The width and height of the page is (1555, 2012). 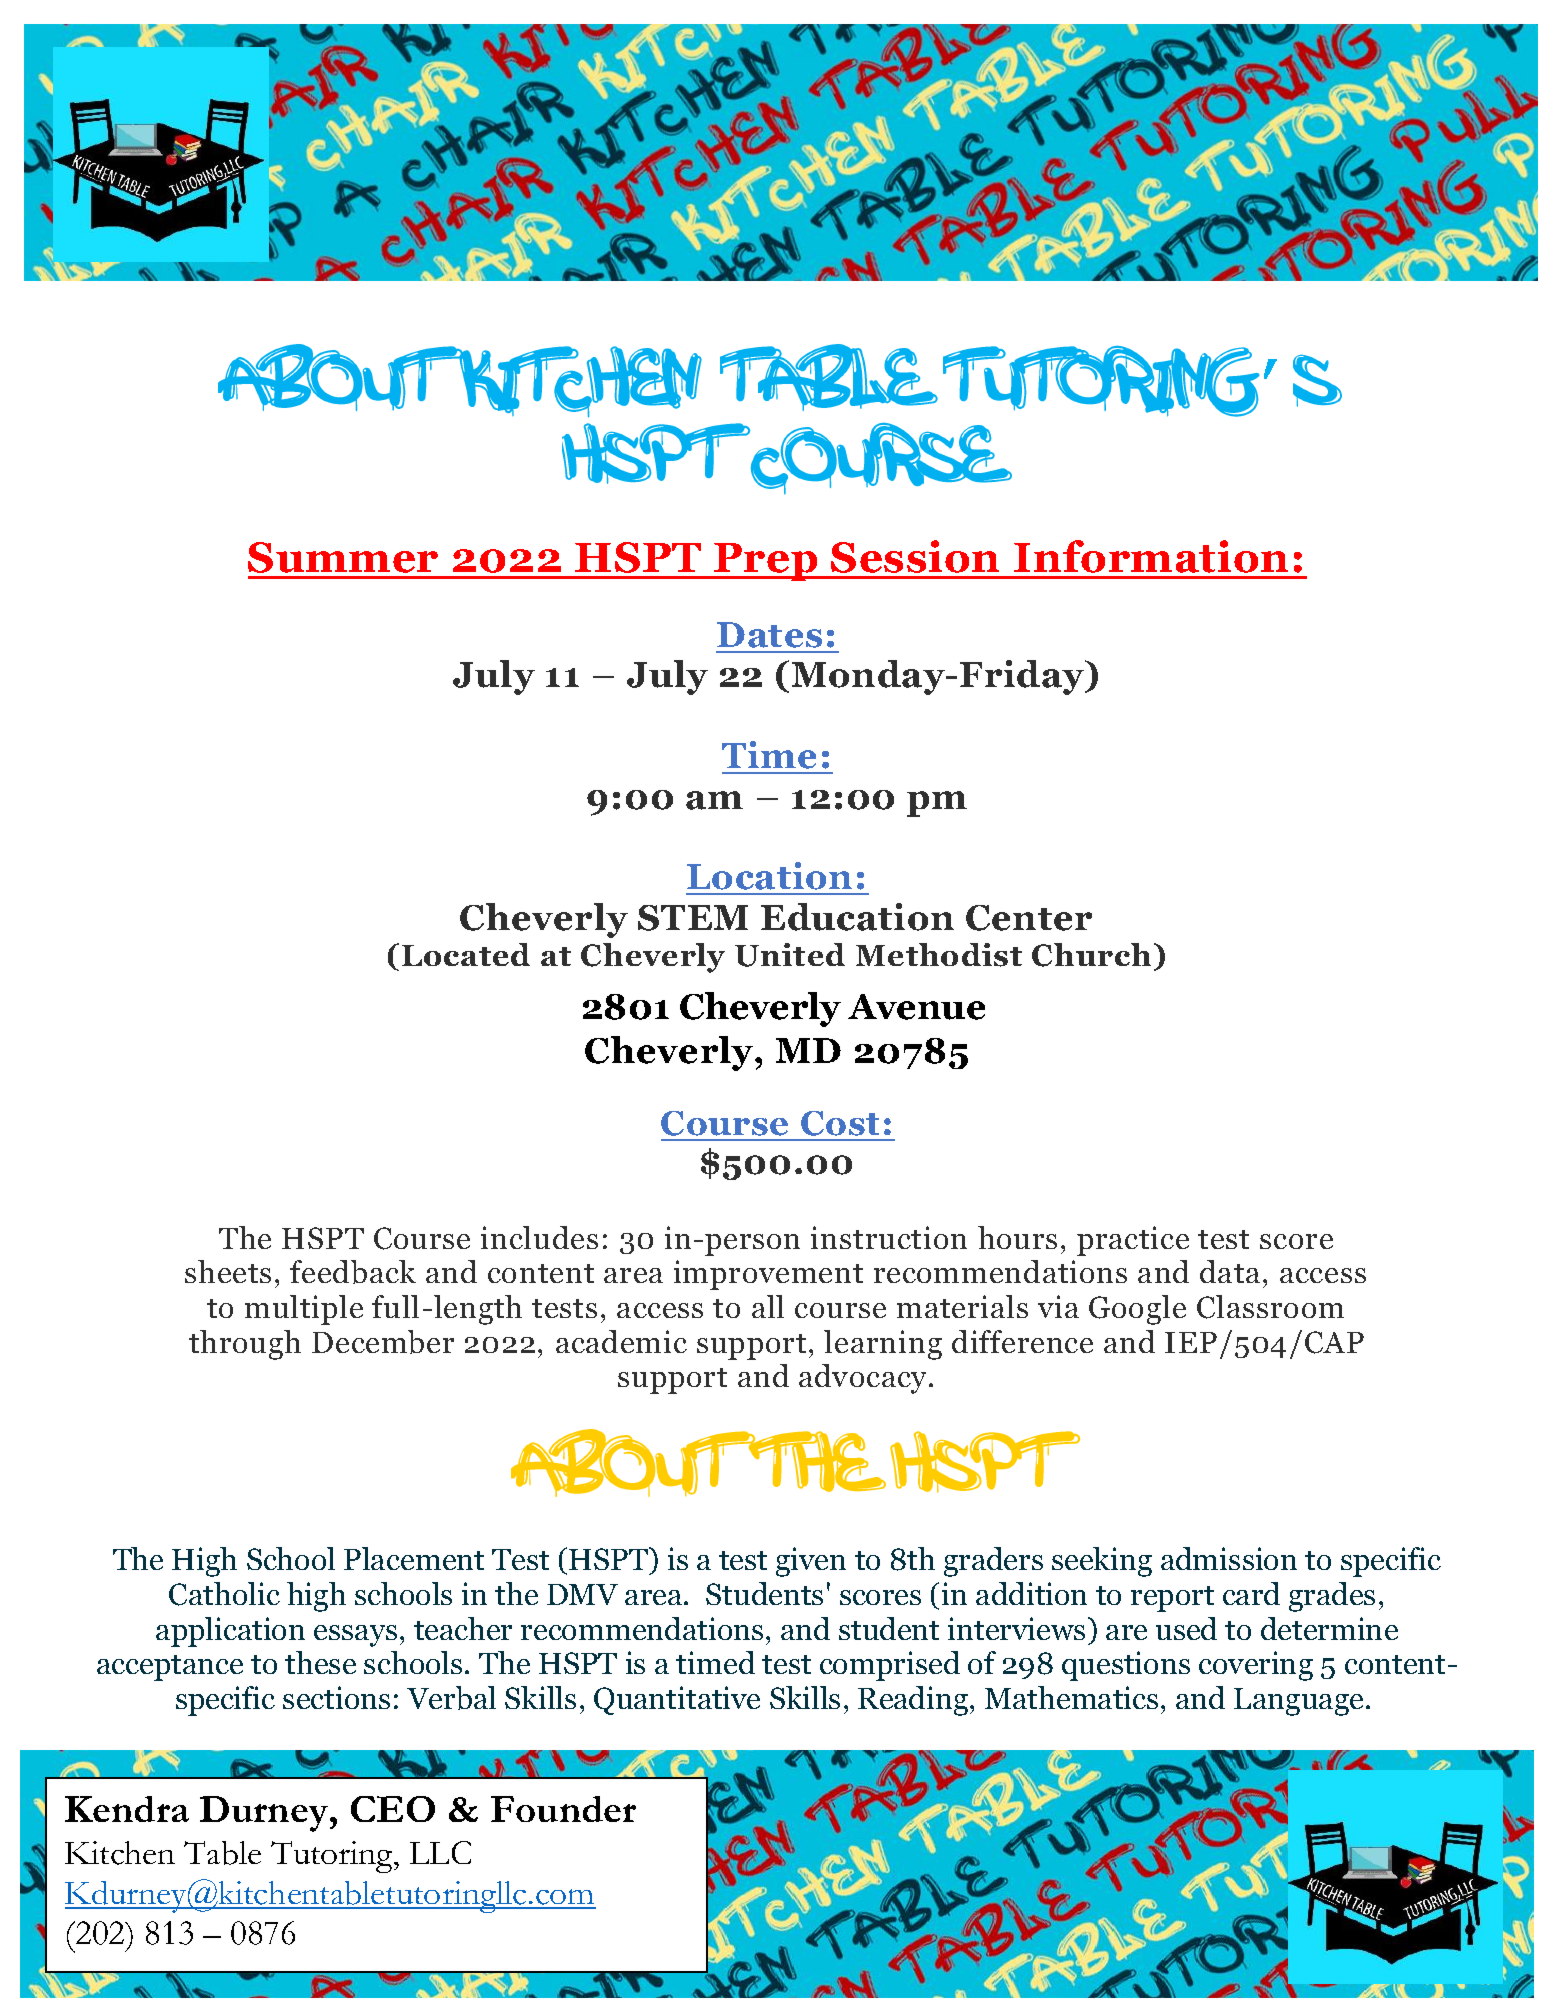 What do you see at coordinates (677, 1700) in the page?
I see `Quantitative` at bounding box center [677, 1700].
